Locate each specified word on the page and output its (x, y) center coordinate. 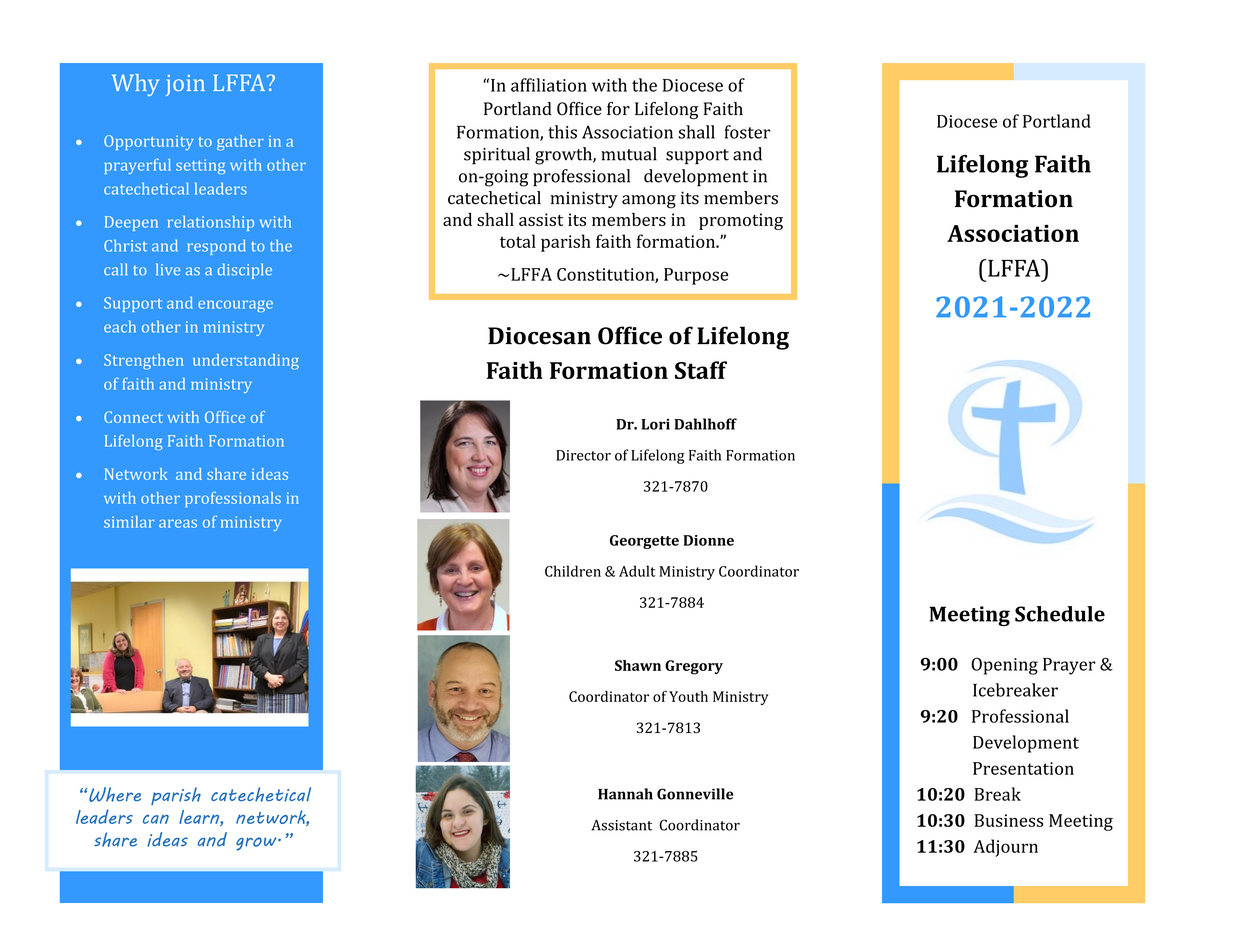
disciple (244, 271)
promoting (741, 221)
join (185, 85)
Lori (655, 424)
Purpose (696, 276)
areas (178, 523)
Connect (133, 417)
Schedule (1060, 614)
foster (747, 132)
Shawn (638, 665)
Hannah (625, 794)
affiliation (549, 85)
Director (583, 455)
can (156, 819)
